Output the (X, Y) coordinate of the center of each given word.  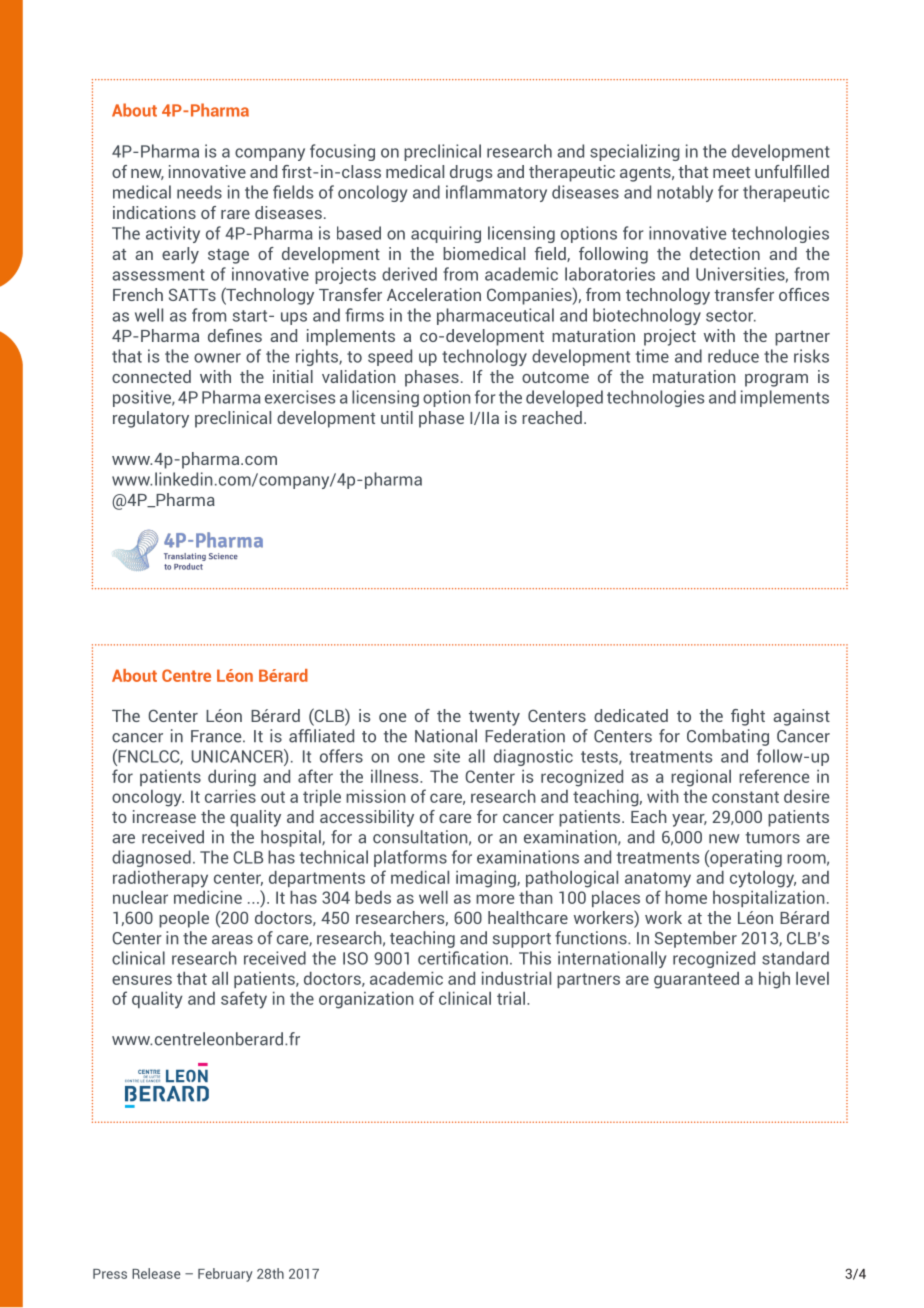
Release (156, 1273)
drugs (471, 173)
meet (731, 172)
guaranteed (696, 980)
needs (199, 192)
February (225, 1275)
